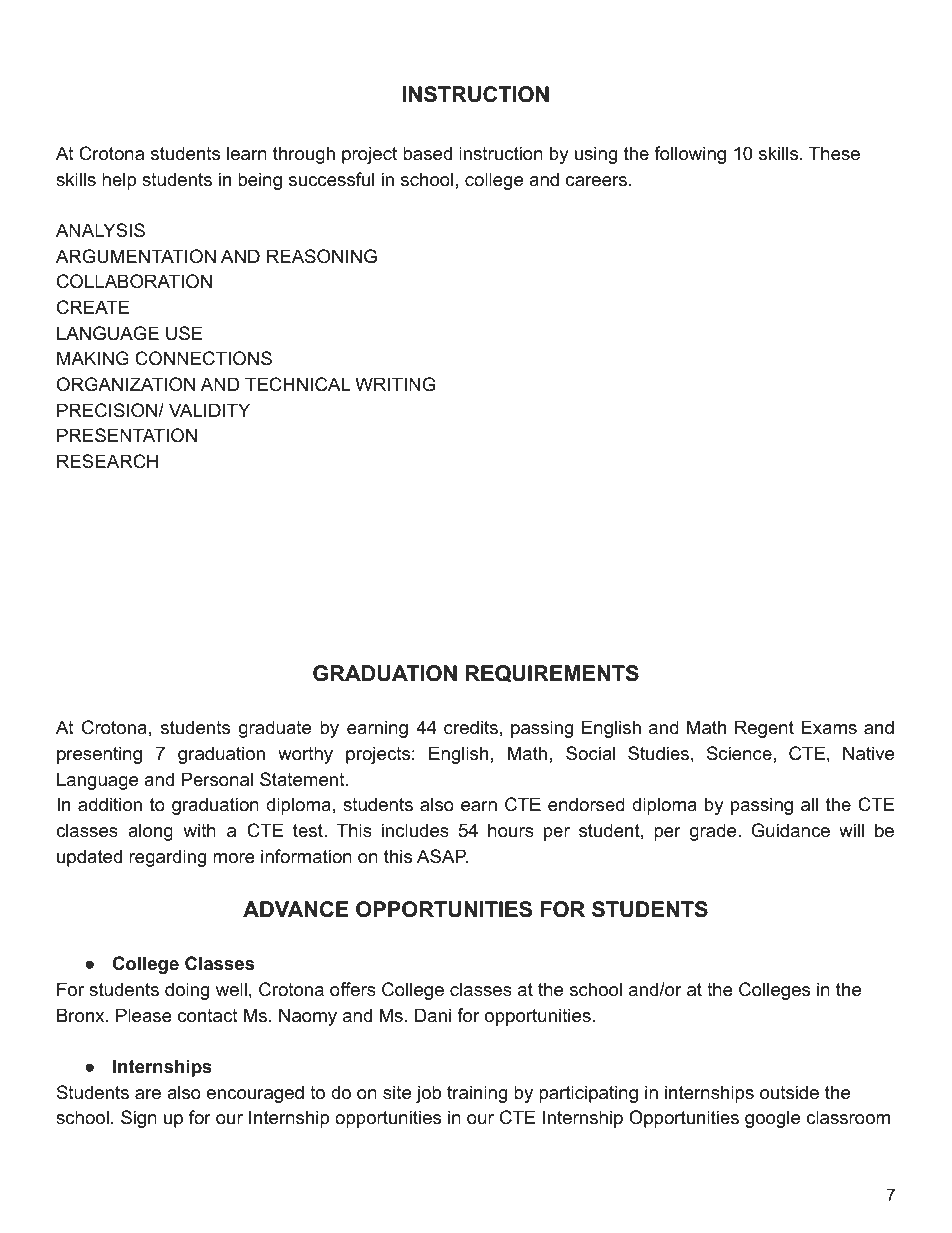  I want to click on careers, so click(596, 181).
